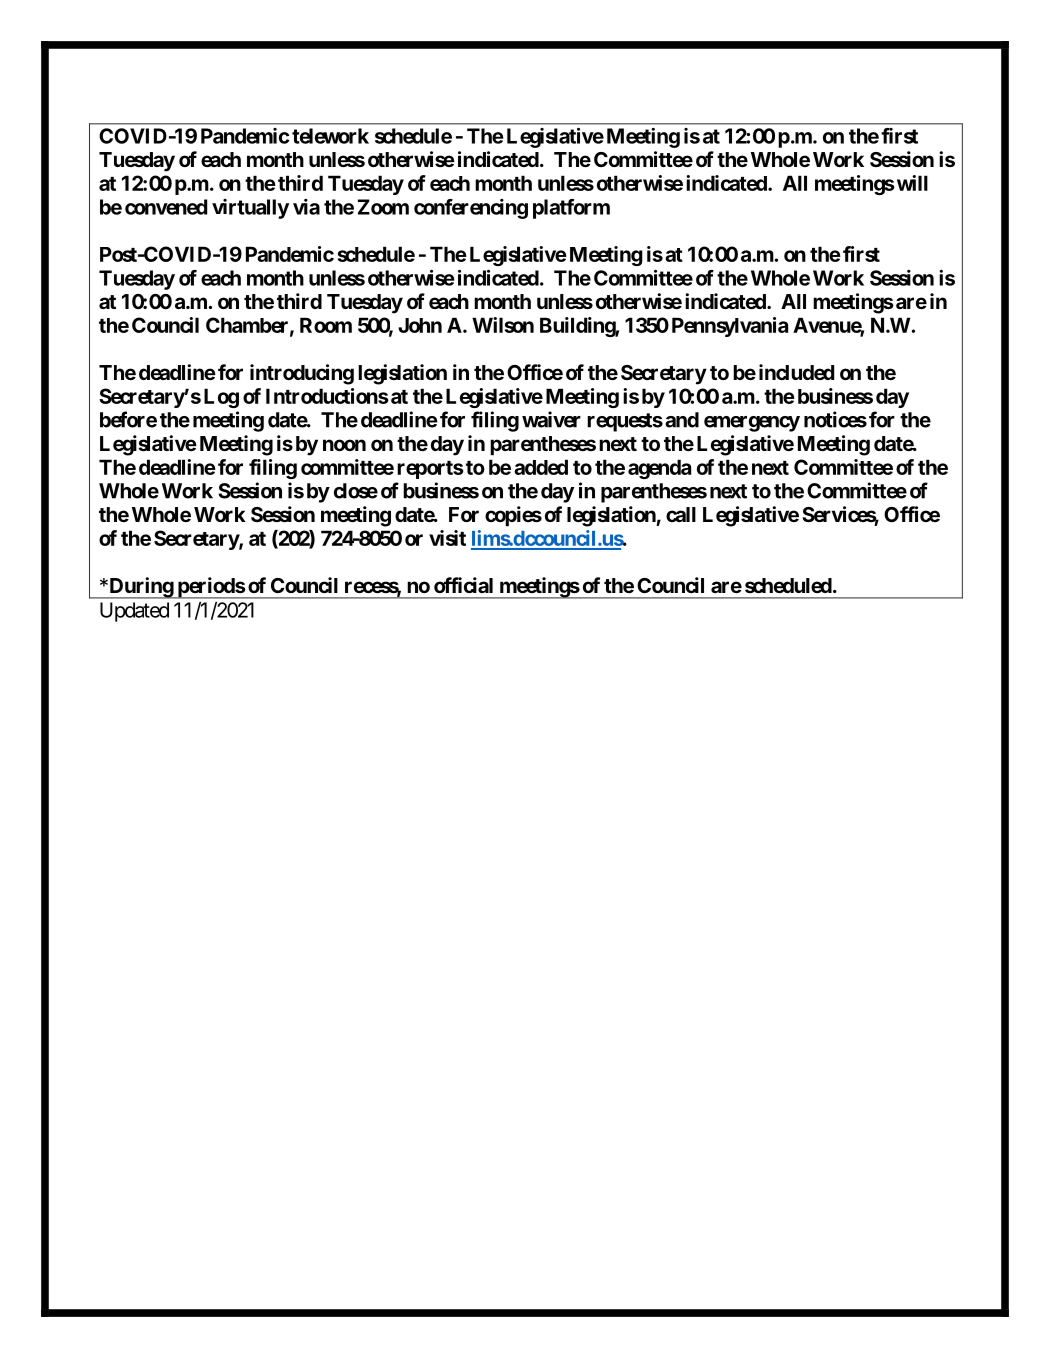  I want to click on official, so click(463, 585).
